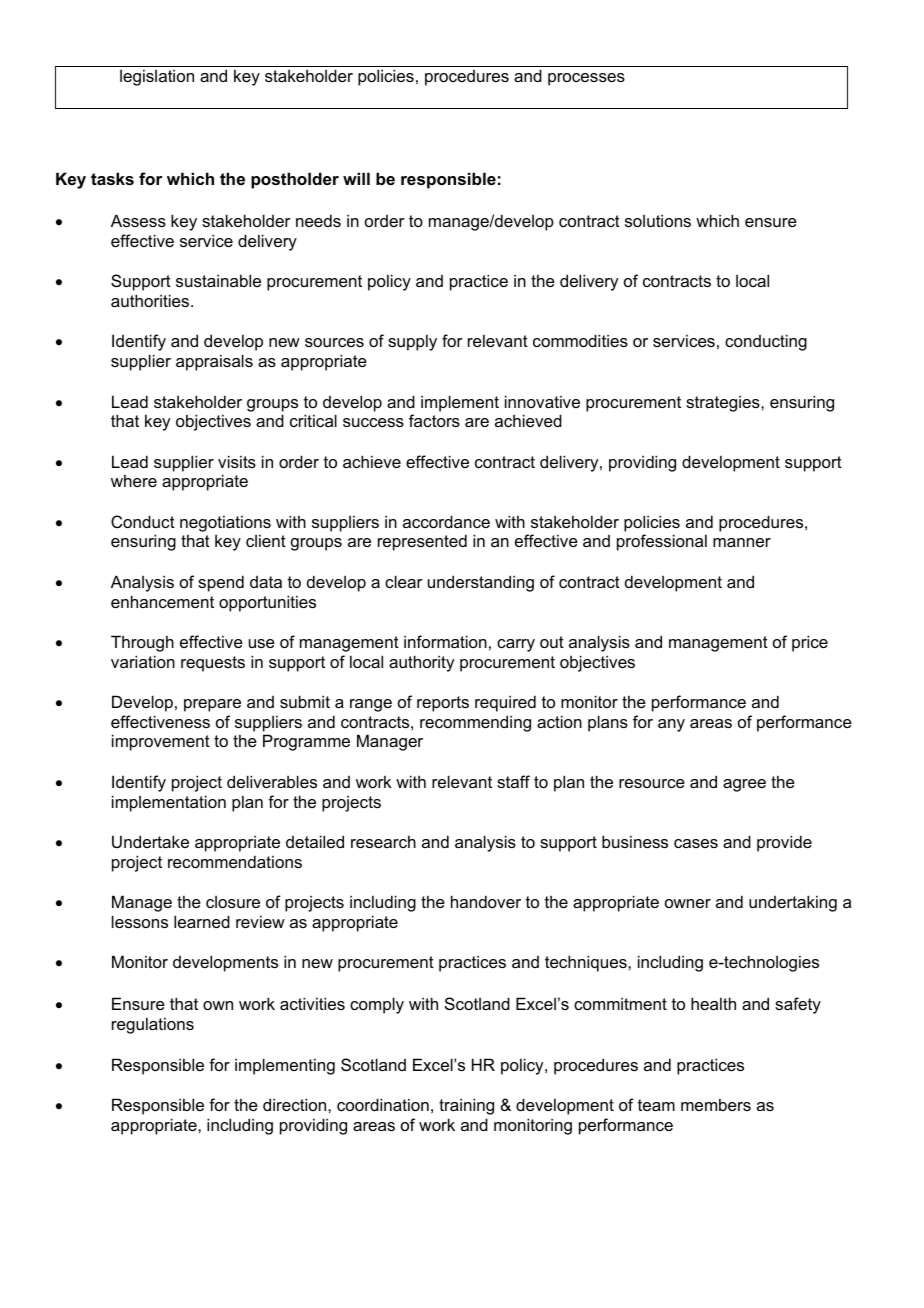 The image size is (924, 1308). What do you see at coordinates (237, 461) in the document?
I see `visits` at bounding box center [237, 461].
